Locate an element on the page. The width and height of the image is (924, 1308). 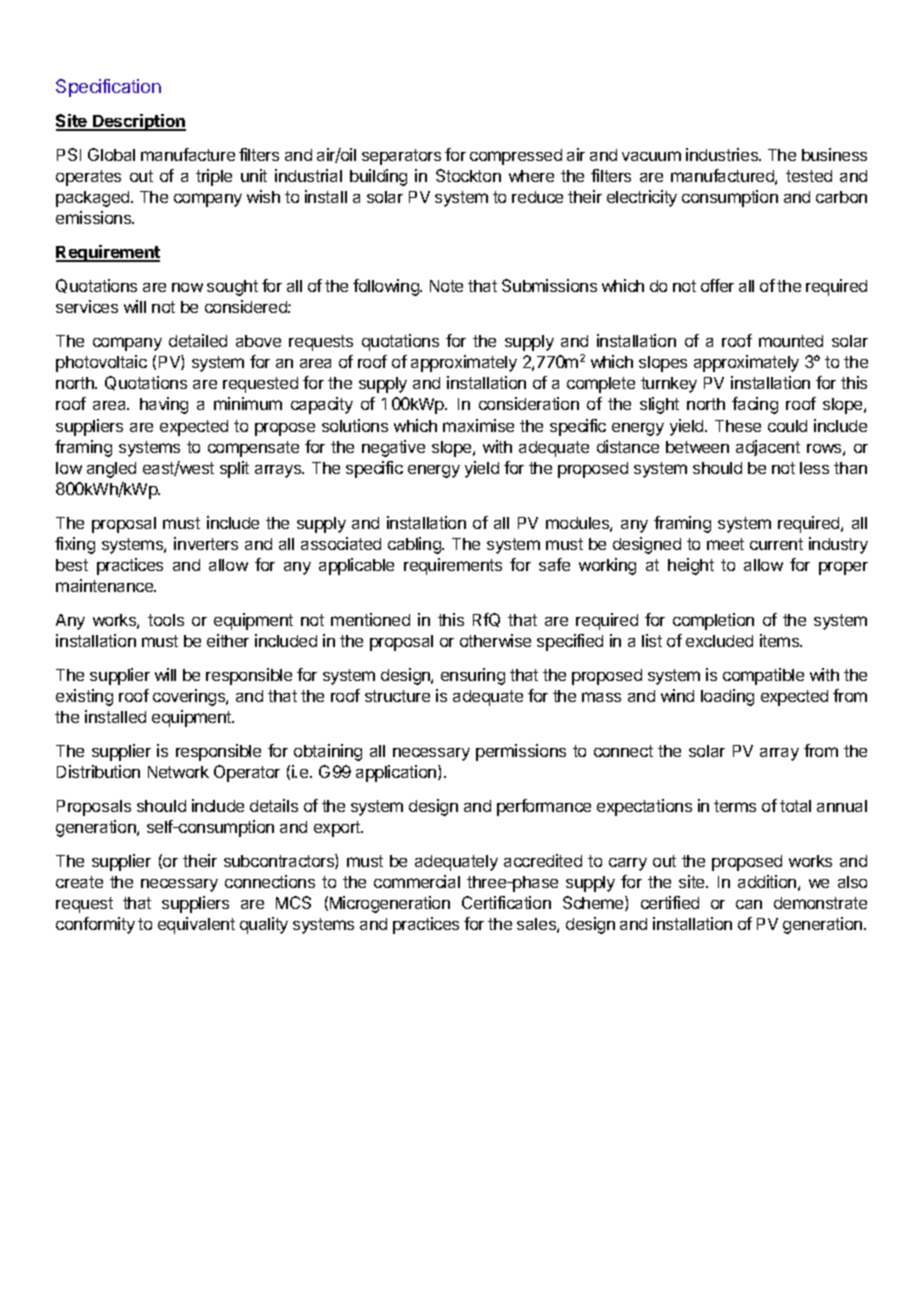
Stockton is located at coordinates (468, 175).
